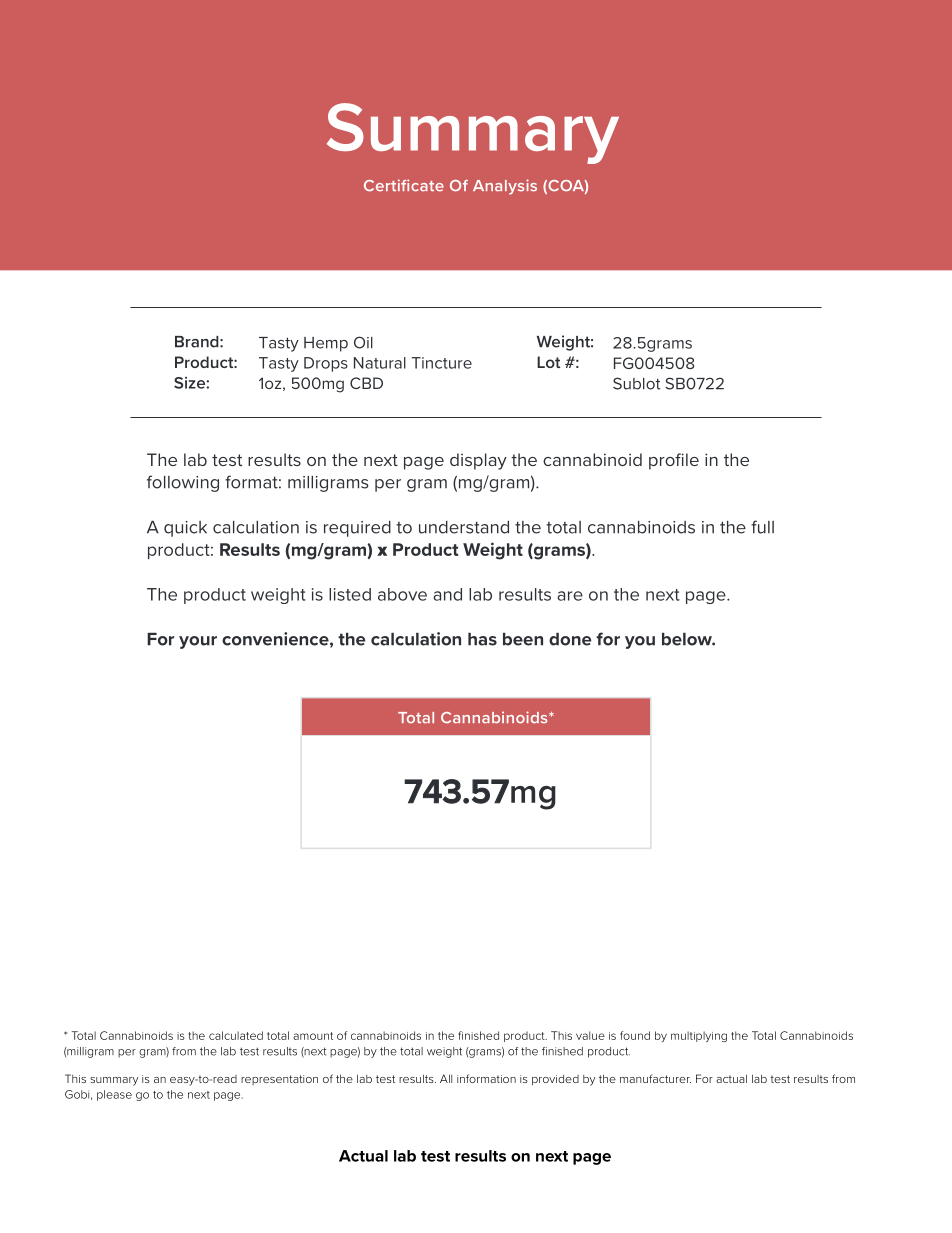  What do you see at coordinates (482, 639) in the screenshot?
I see `has` at bounding box center [482, 639].
